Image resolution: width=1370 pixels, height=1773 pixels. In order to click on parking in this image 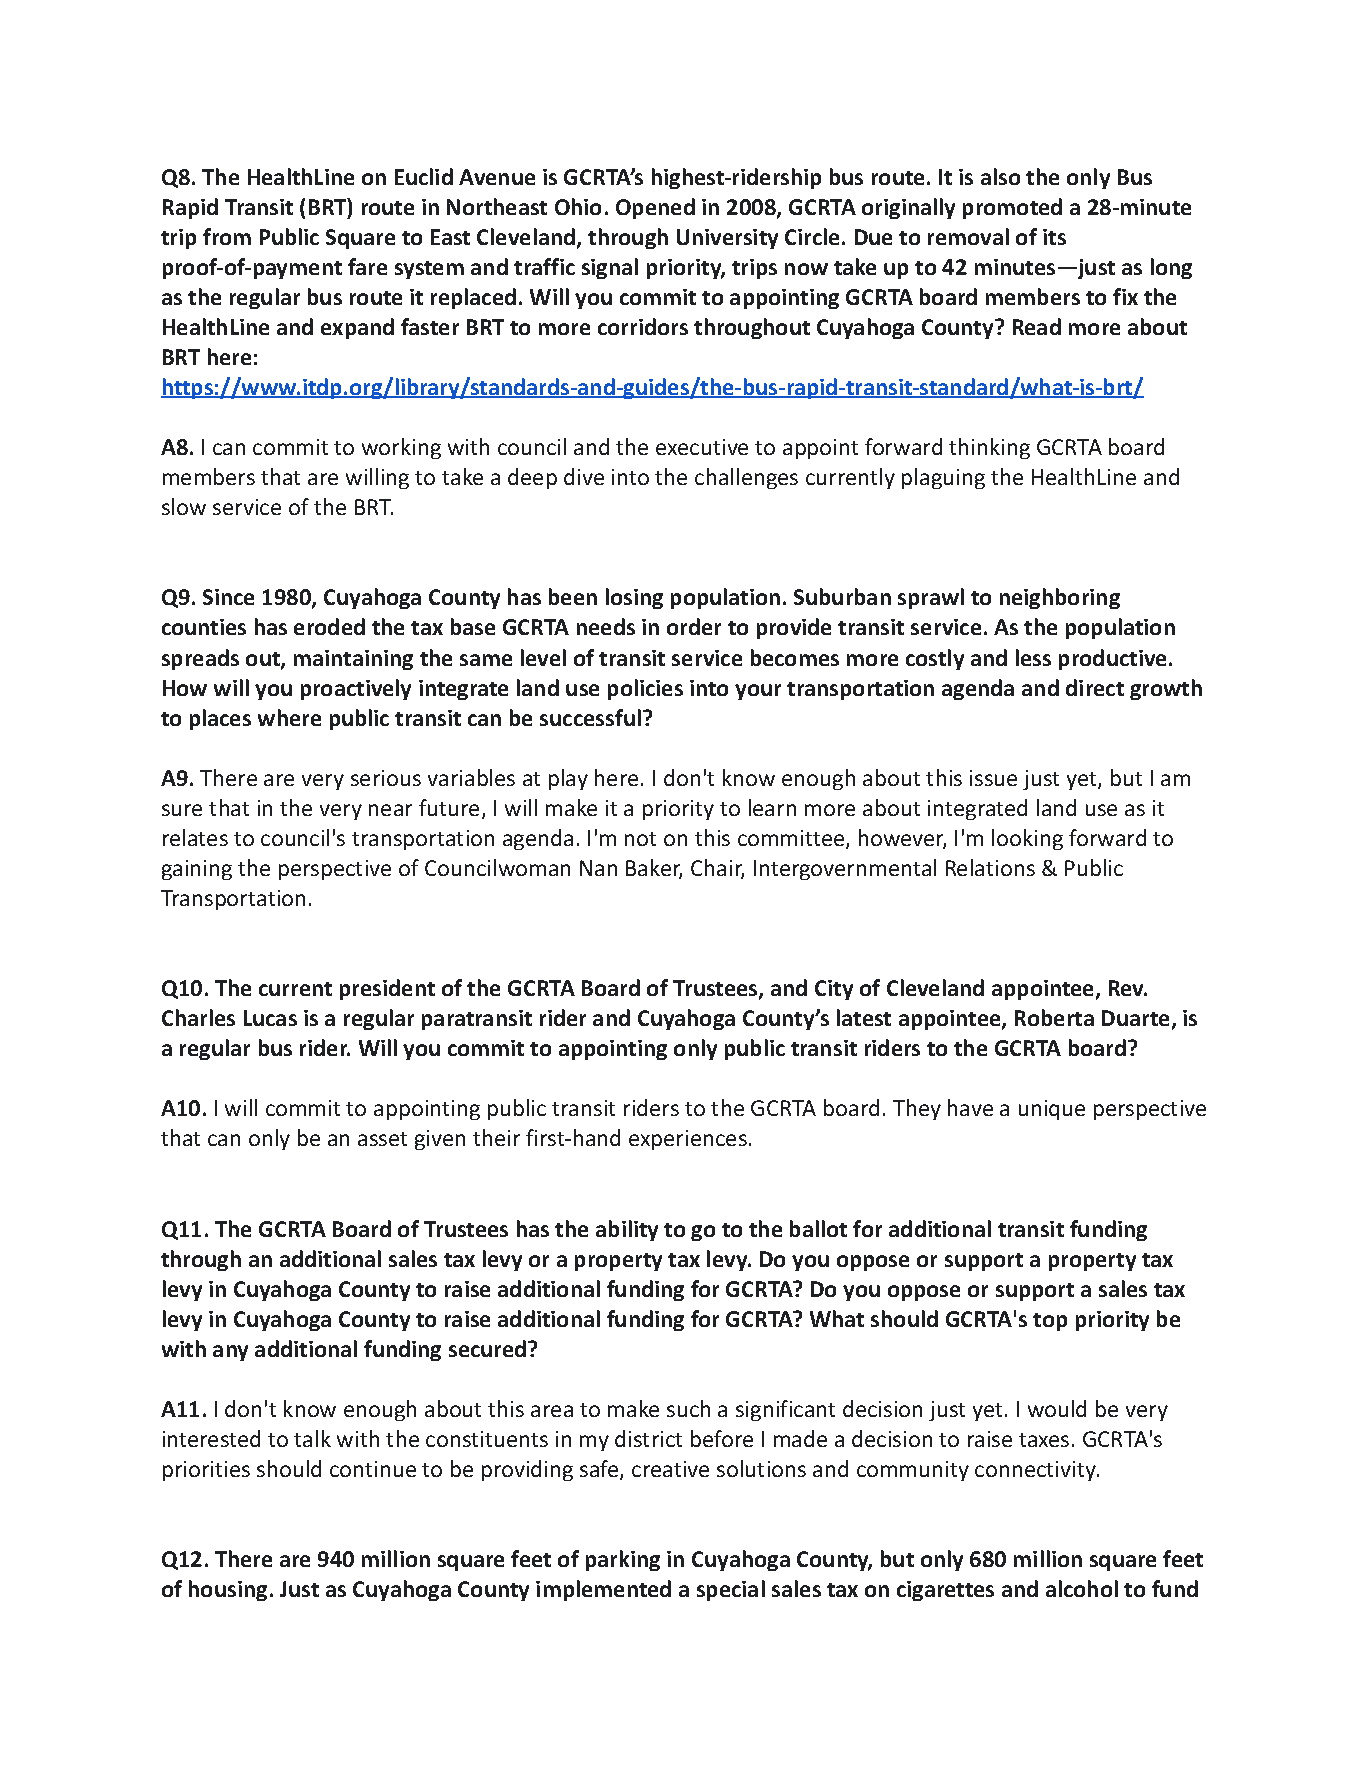, I will do `click(623, 1560)`.
